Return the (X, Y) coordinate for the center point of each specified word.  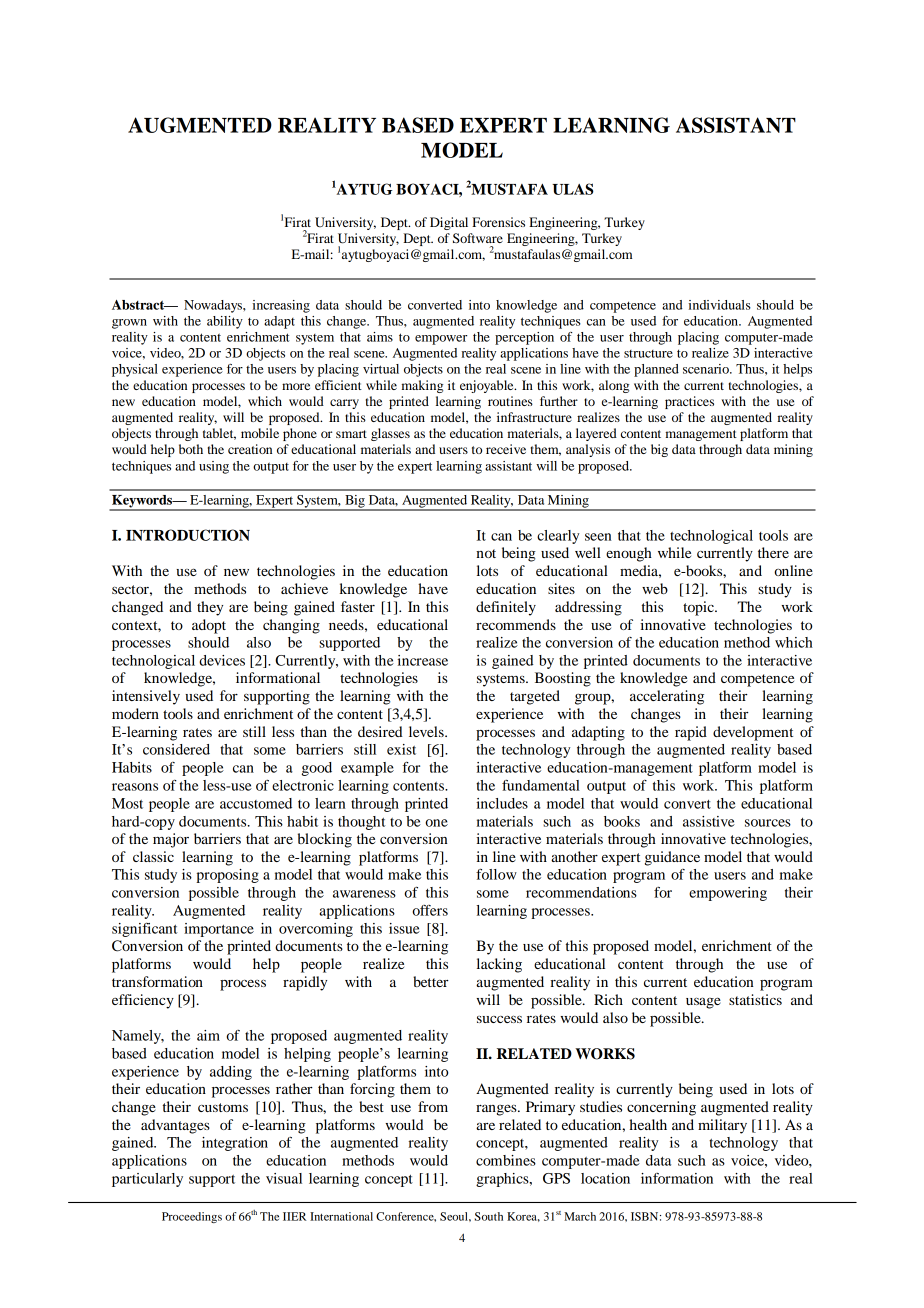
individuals (719, 305)
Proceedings (192, 1217)
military (722, 1126)
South (489, 1216)
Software (478, 238)
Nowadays (214, 306)
